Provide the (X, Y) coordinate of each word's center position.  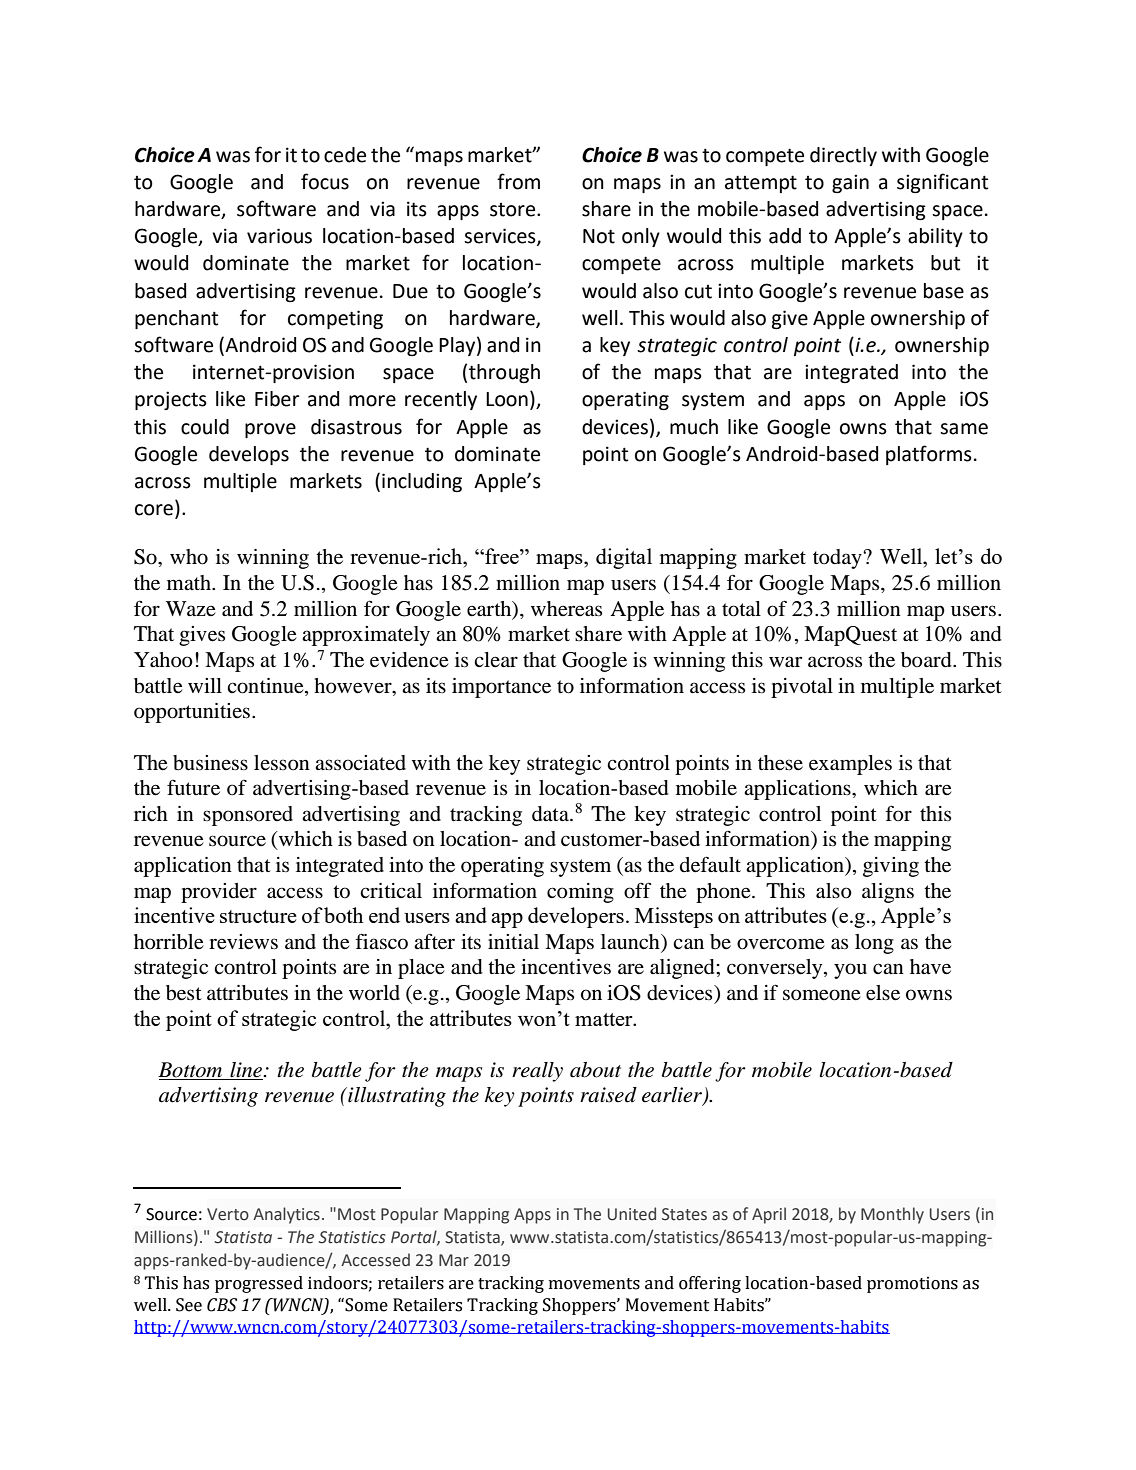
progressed (259, 1284)
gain (850, 183)
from (518, 181)
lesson (282, 763)
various (279, 236)
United (632, 1214)
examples (850, 765)
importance (501, 688)
